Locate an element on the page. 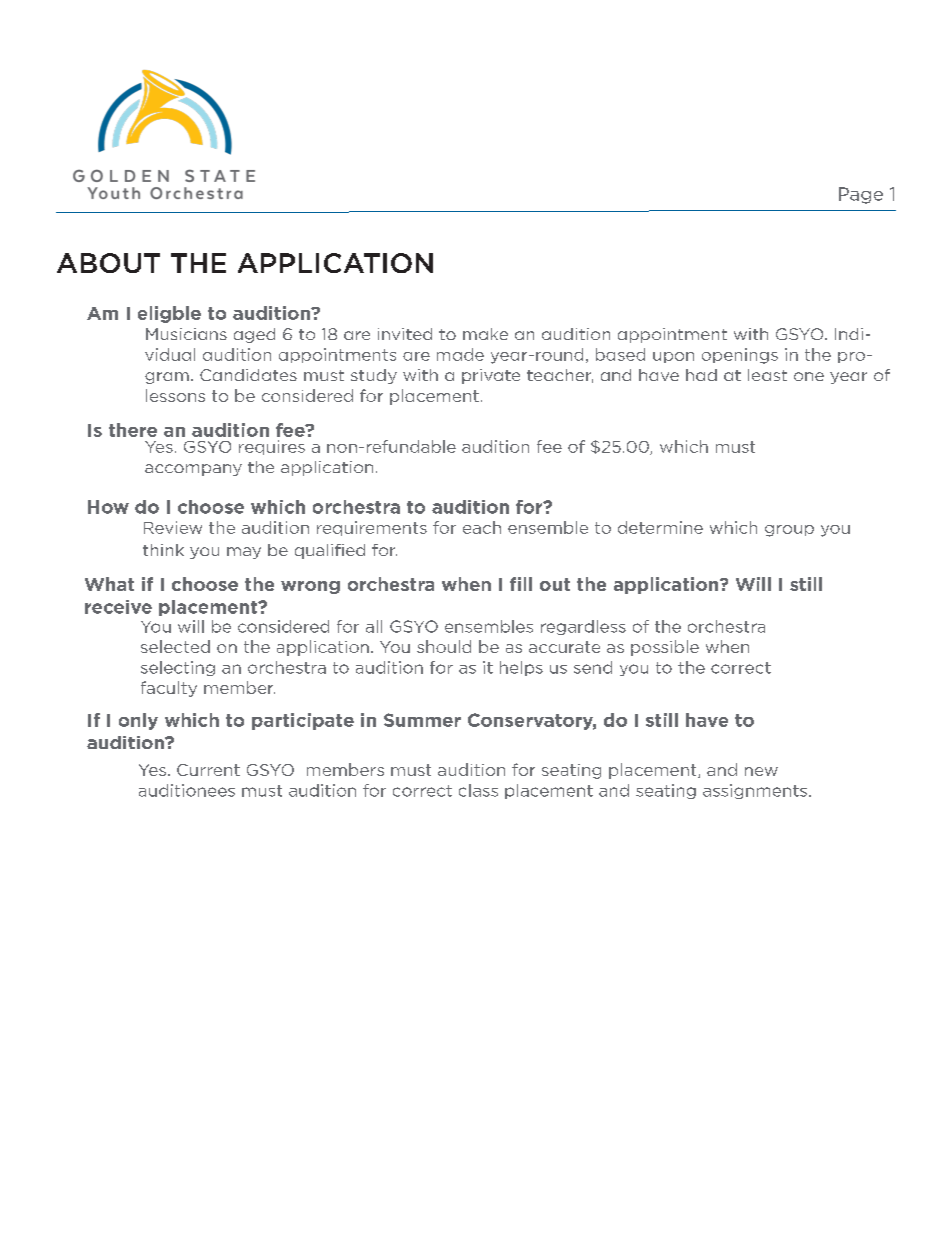 The image size is (952, 1233). accompany is located at coordinates (193, 470).
